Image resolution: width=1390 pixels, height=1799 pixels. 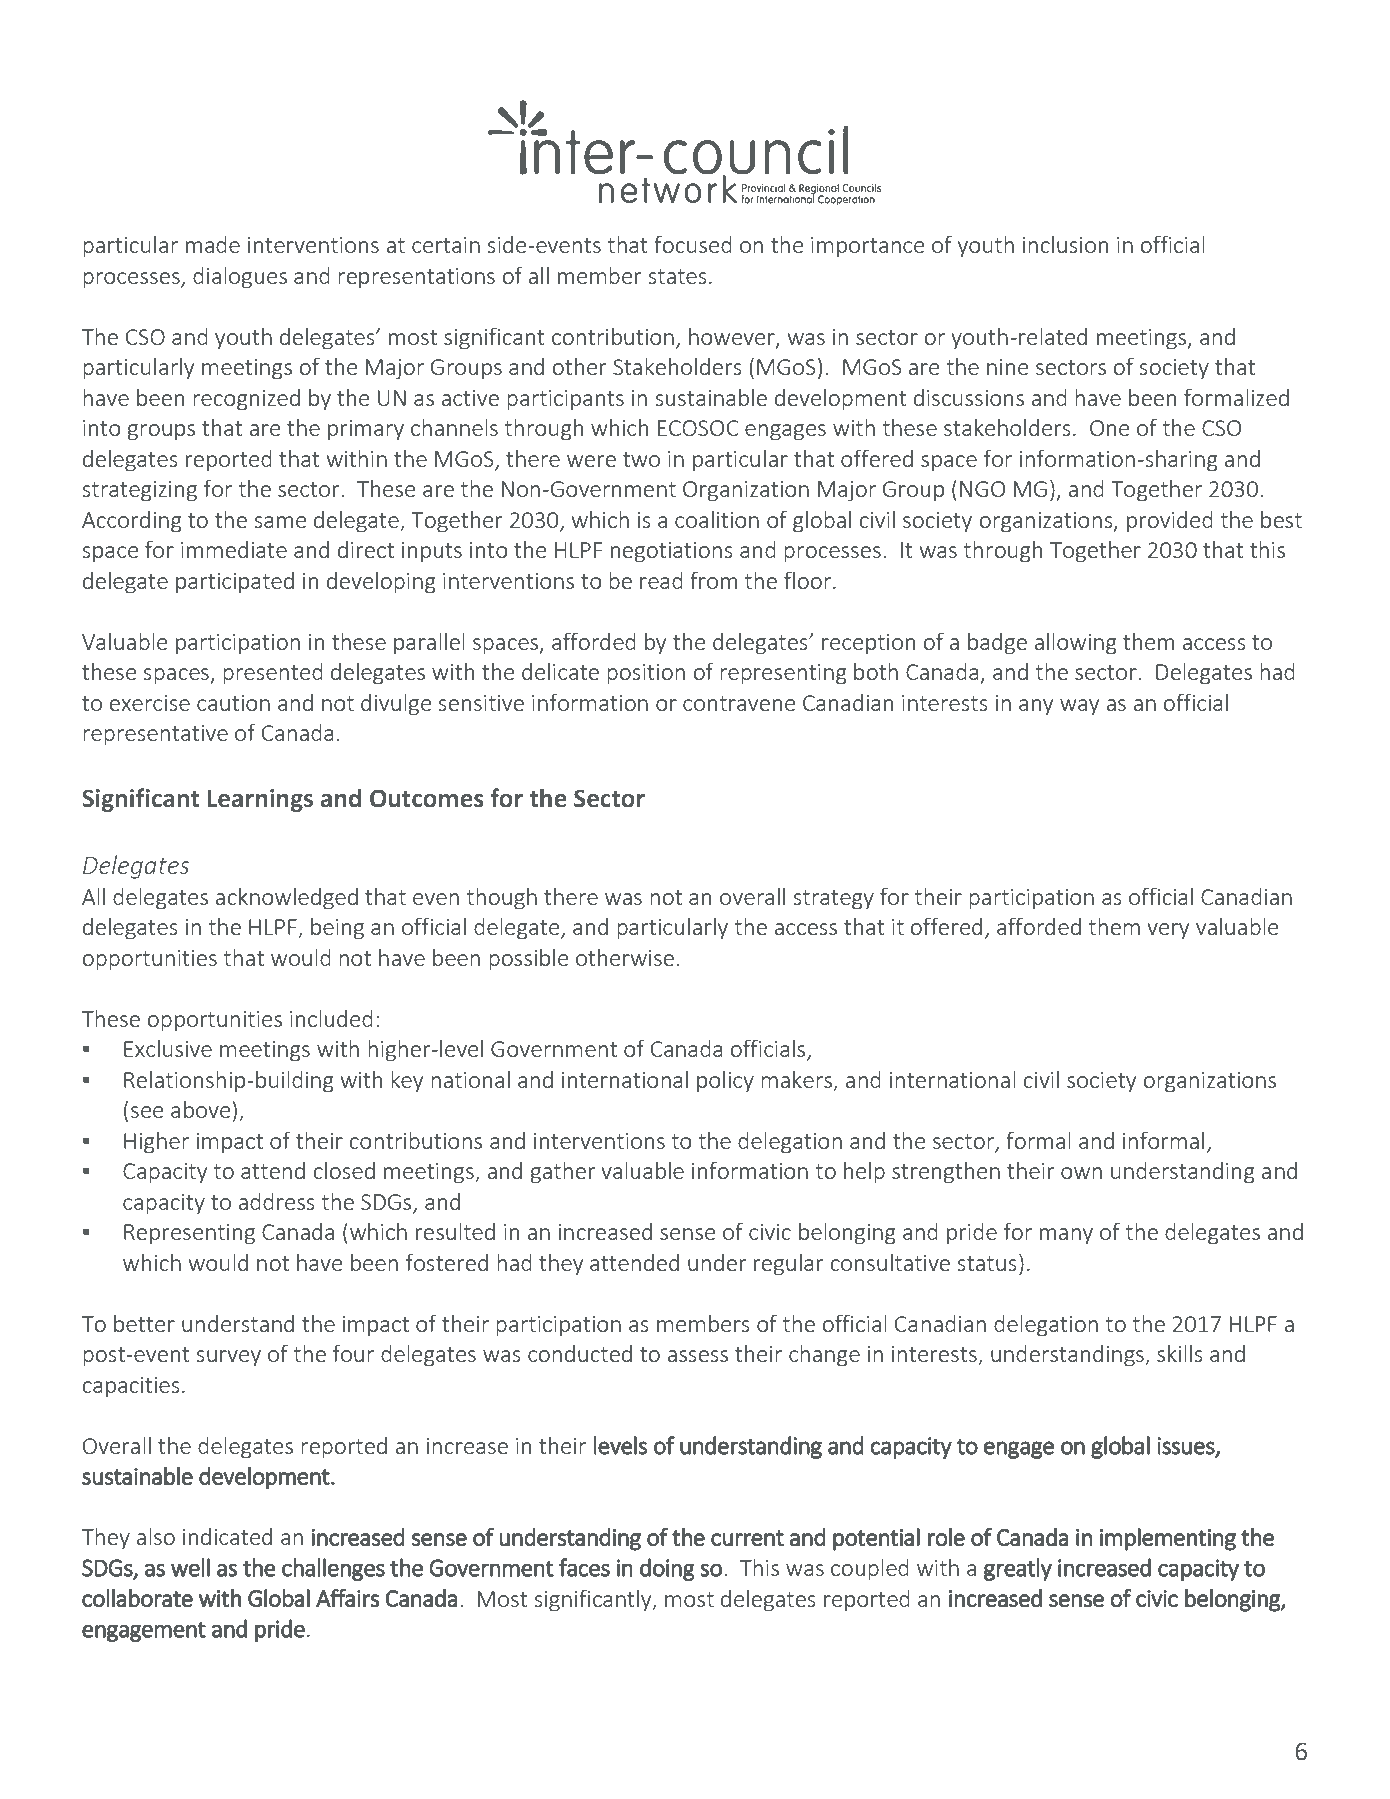 What do you see at coordinates (227, 1536) in the image?
I see `indicated` at bounding box center [227, 1536].
